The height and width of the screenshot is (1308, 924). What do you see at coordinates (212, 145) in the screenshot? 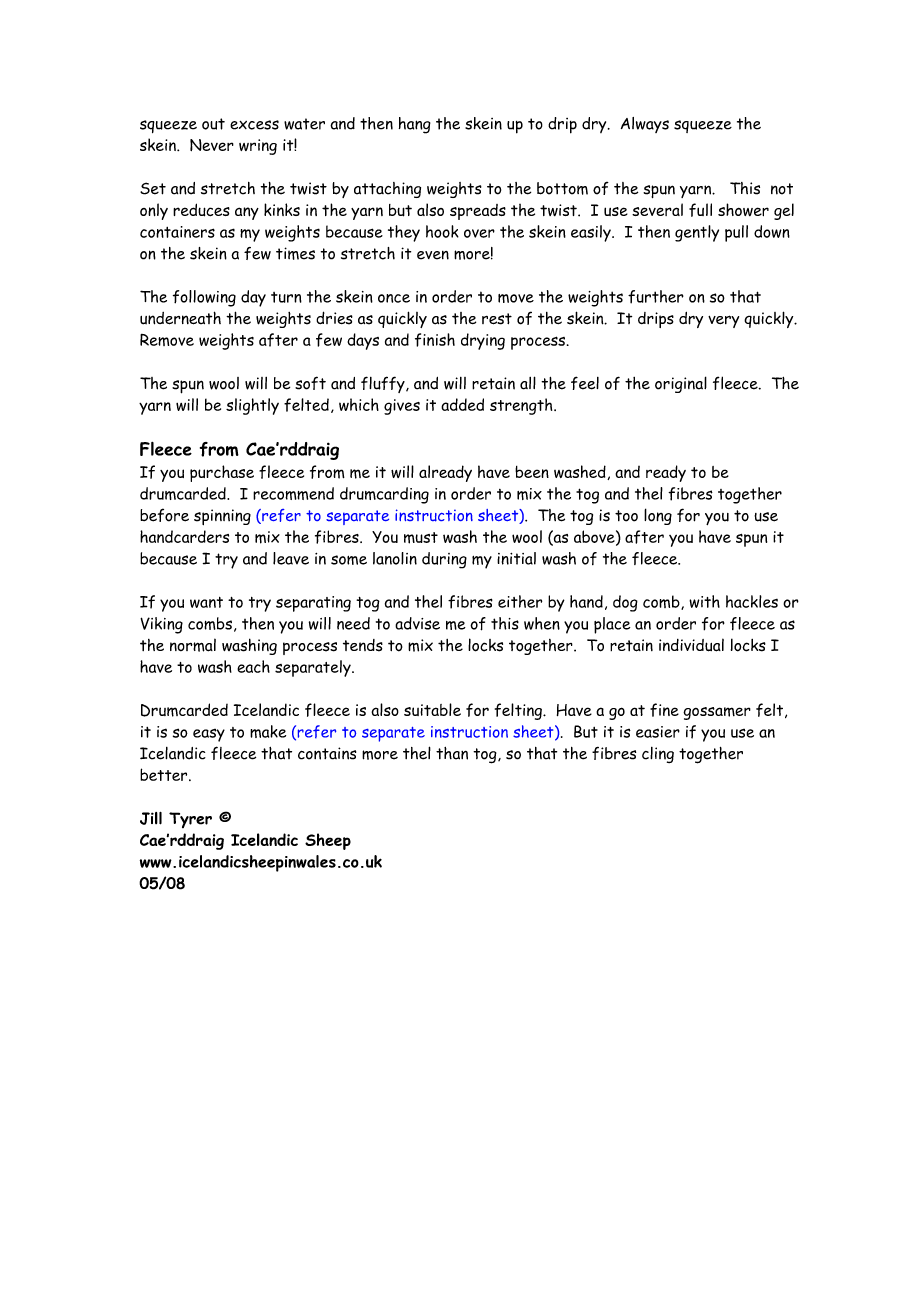
I see `Never` at bounding box center [212, 145].
